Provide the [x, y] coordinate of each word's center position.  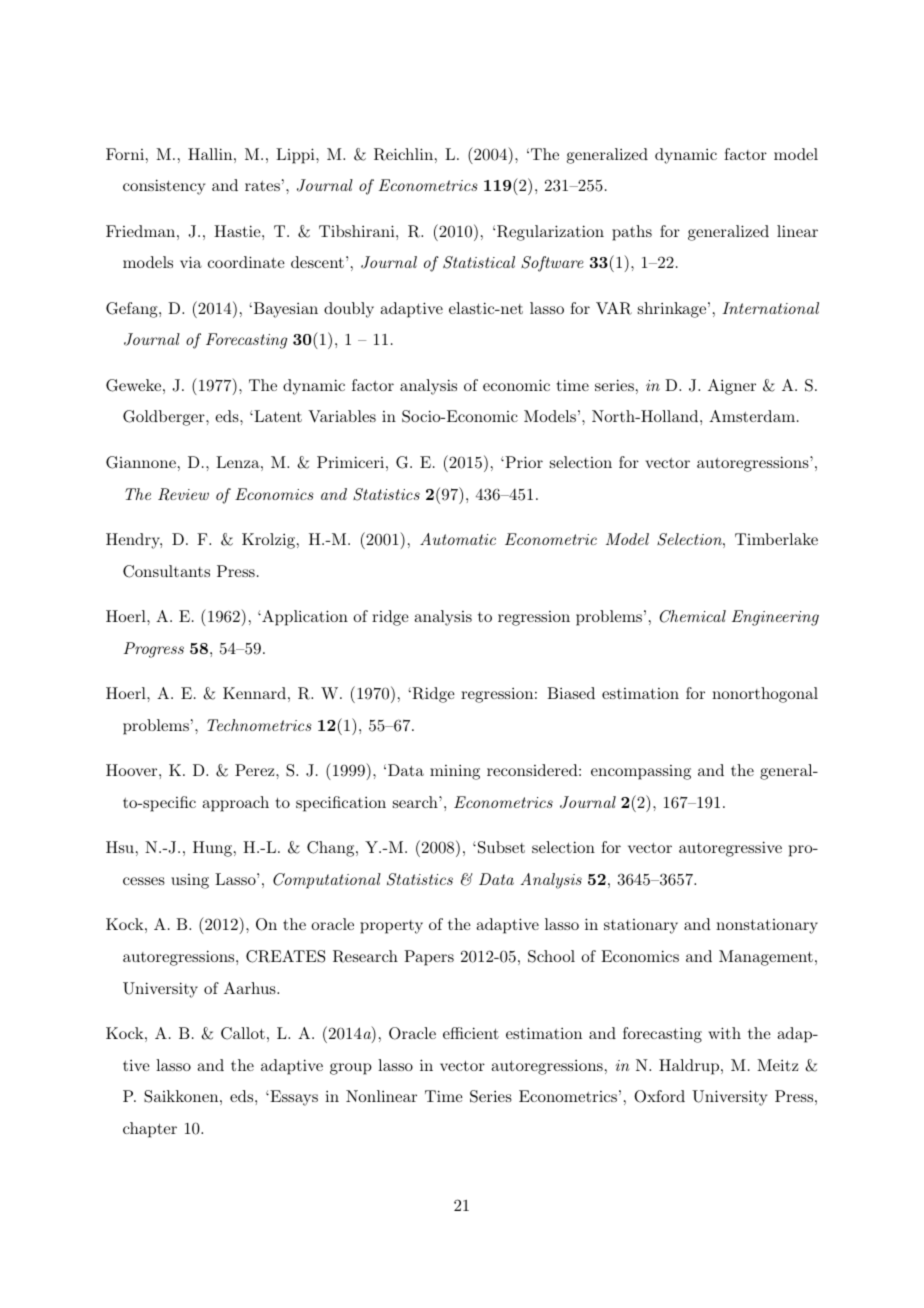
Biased [571, 693]
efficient [471, 1033]
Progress [154, 650]
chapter [150, 1130]
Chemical [693, 616]
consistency [164, 187]
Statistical [479, 262]
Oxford [659, 1096]
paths [632, 233]
